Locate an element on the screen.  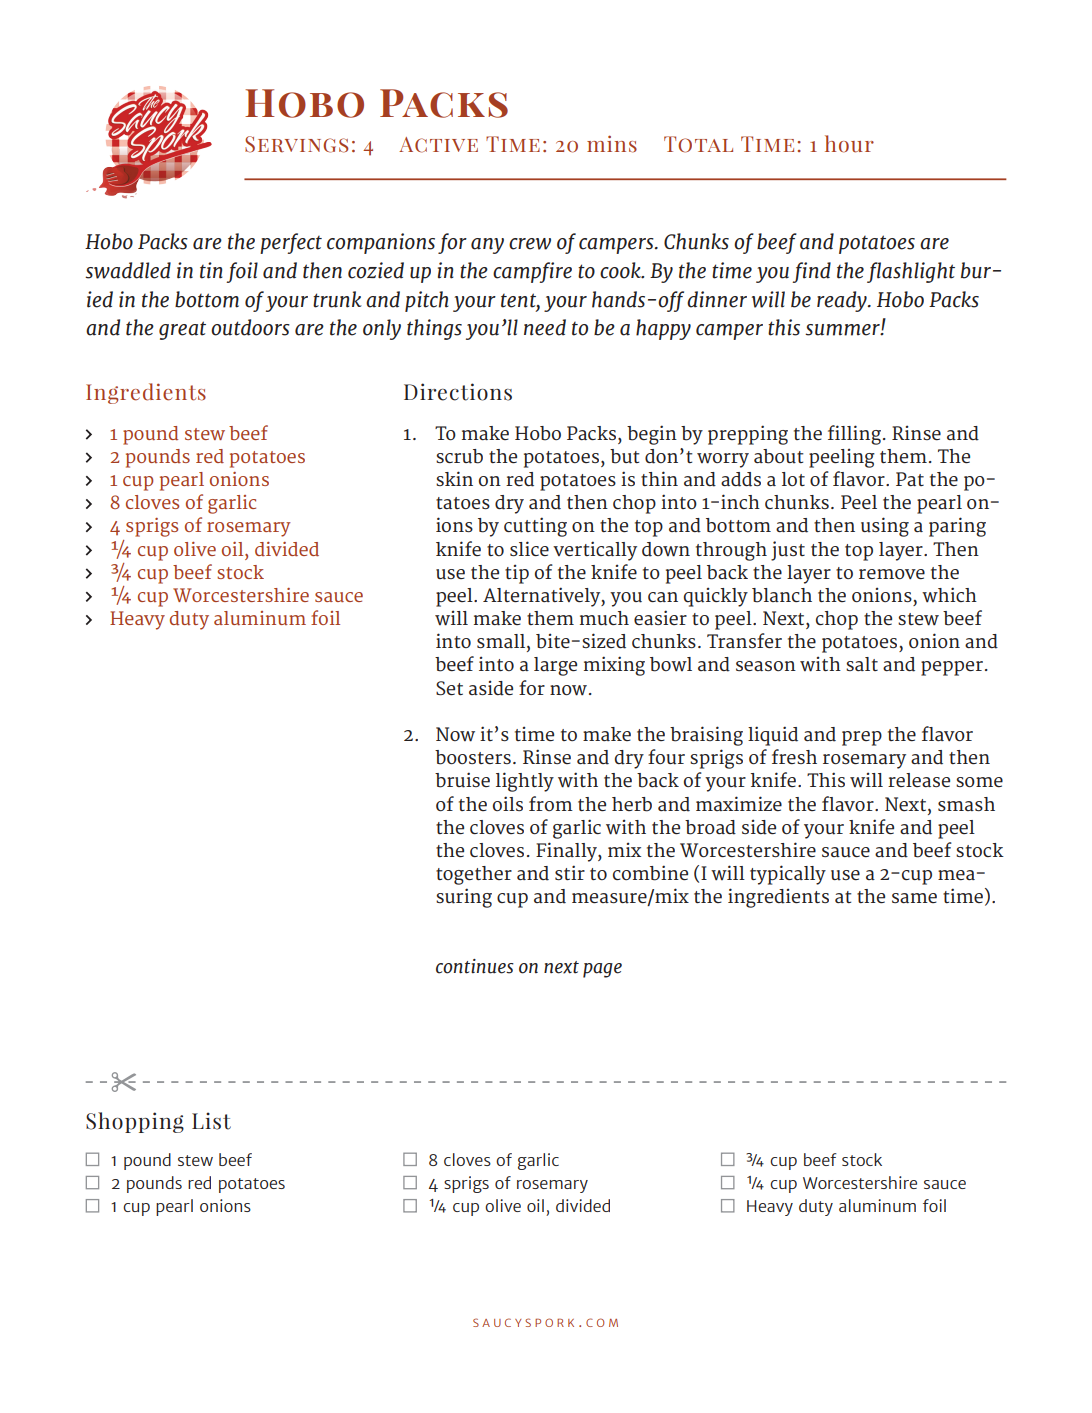
Servings is located at coordinates (296, 144).
